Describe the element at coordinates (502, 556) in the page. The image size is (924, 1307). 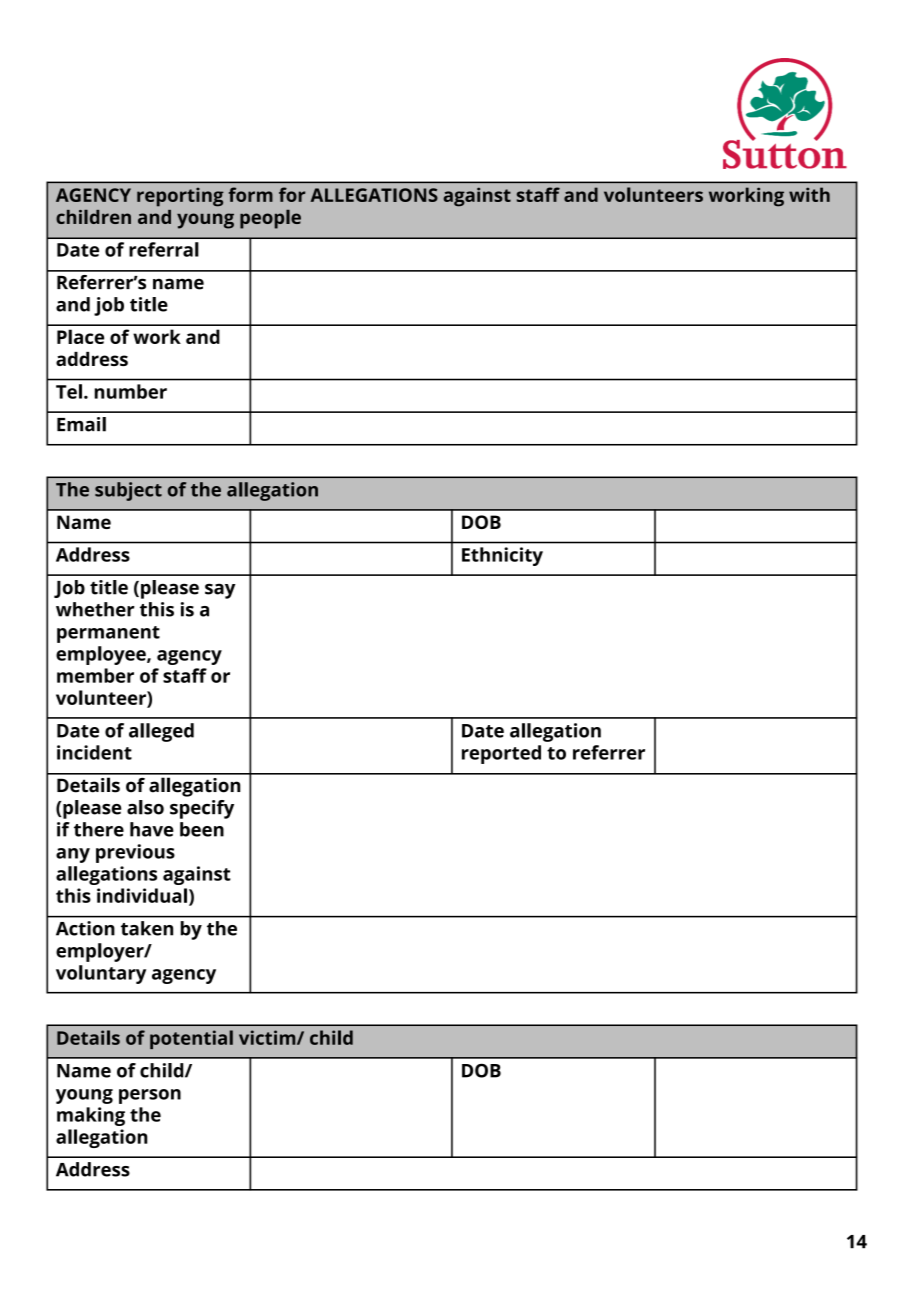
I see `Ethnicity` at that location.
